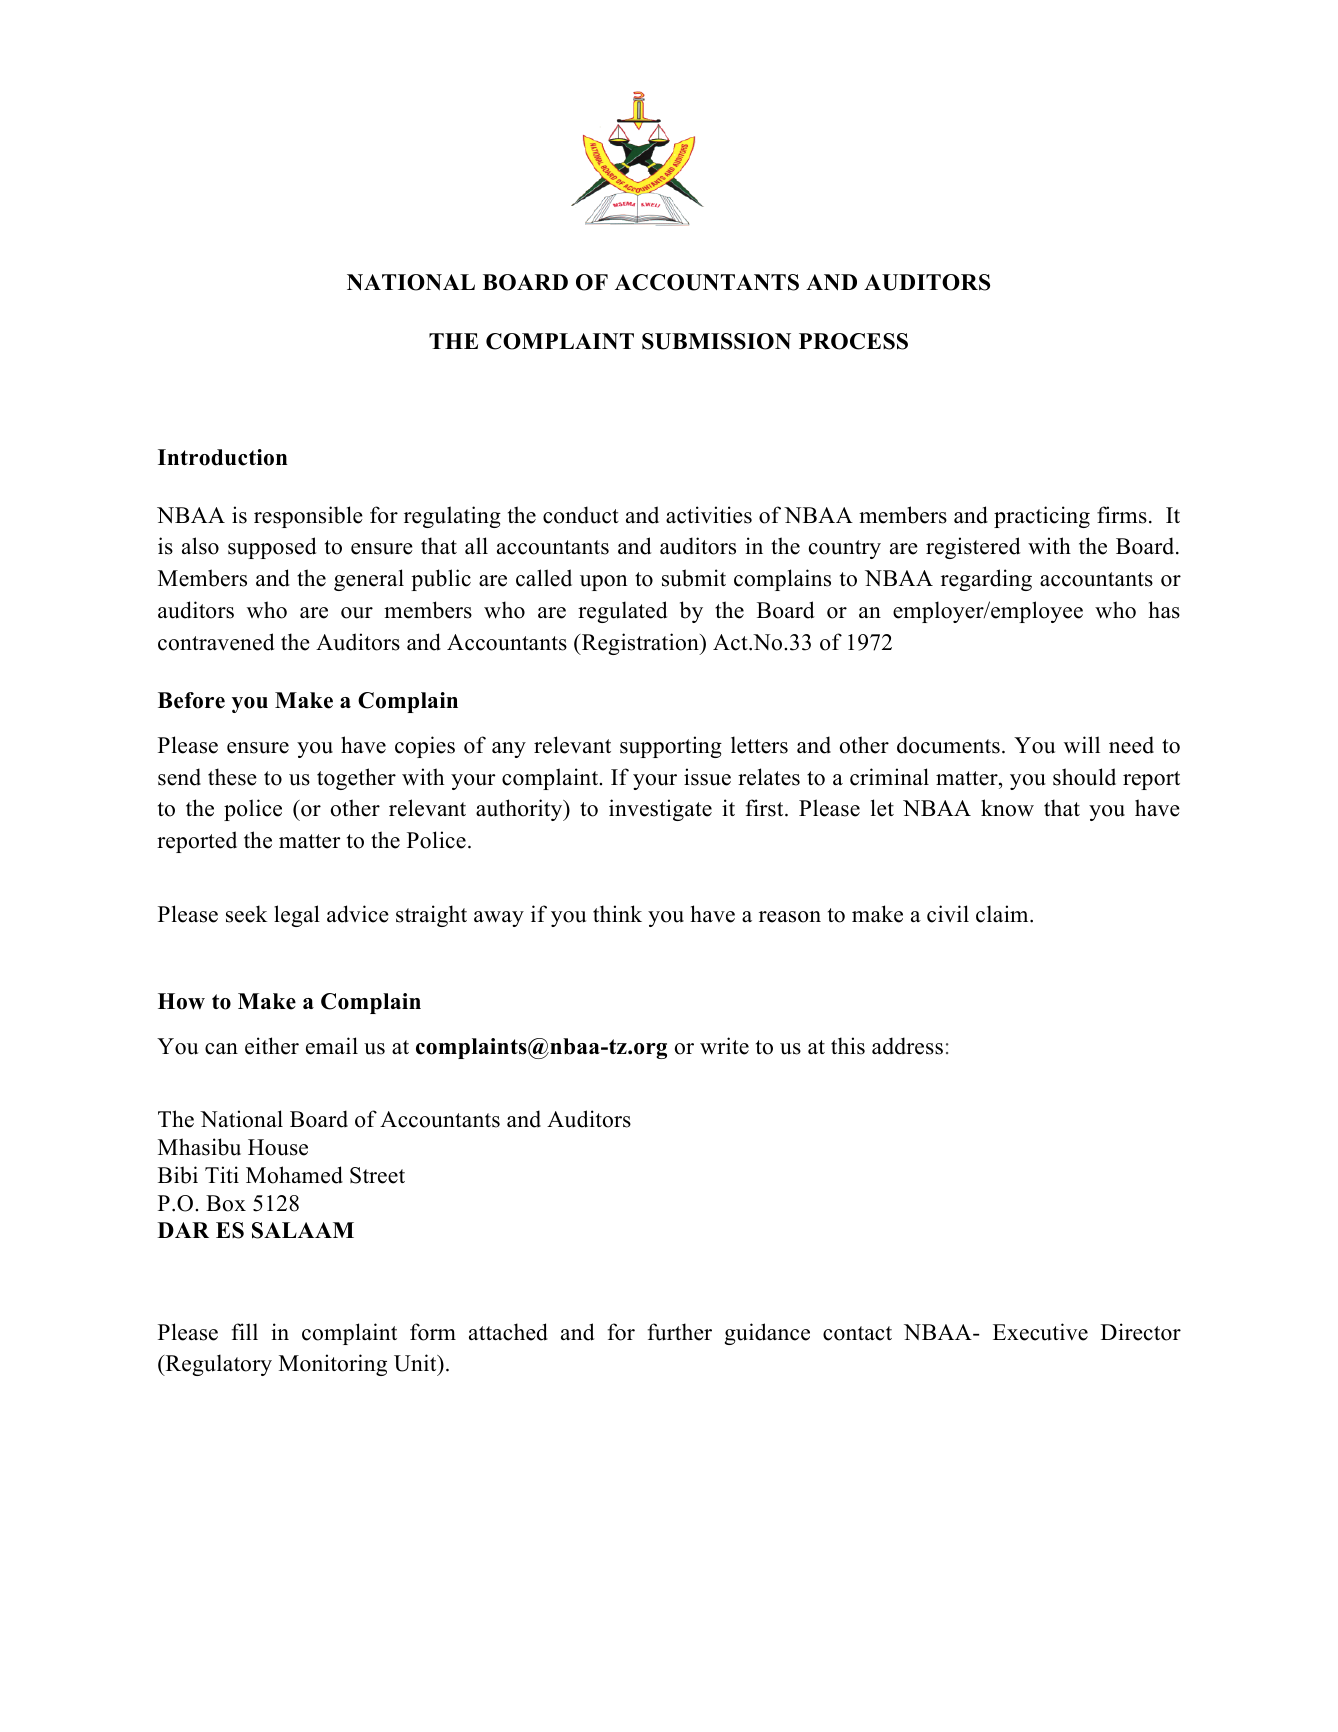 The width and height of the document is (1338, 1732). What do you see at coordinates (272, 1046) in the document?
I see `either` at bounding box center [272, 1046].
